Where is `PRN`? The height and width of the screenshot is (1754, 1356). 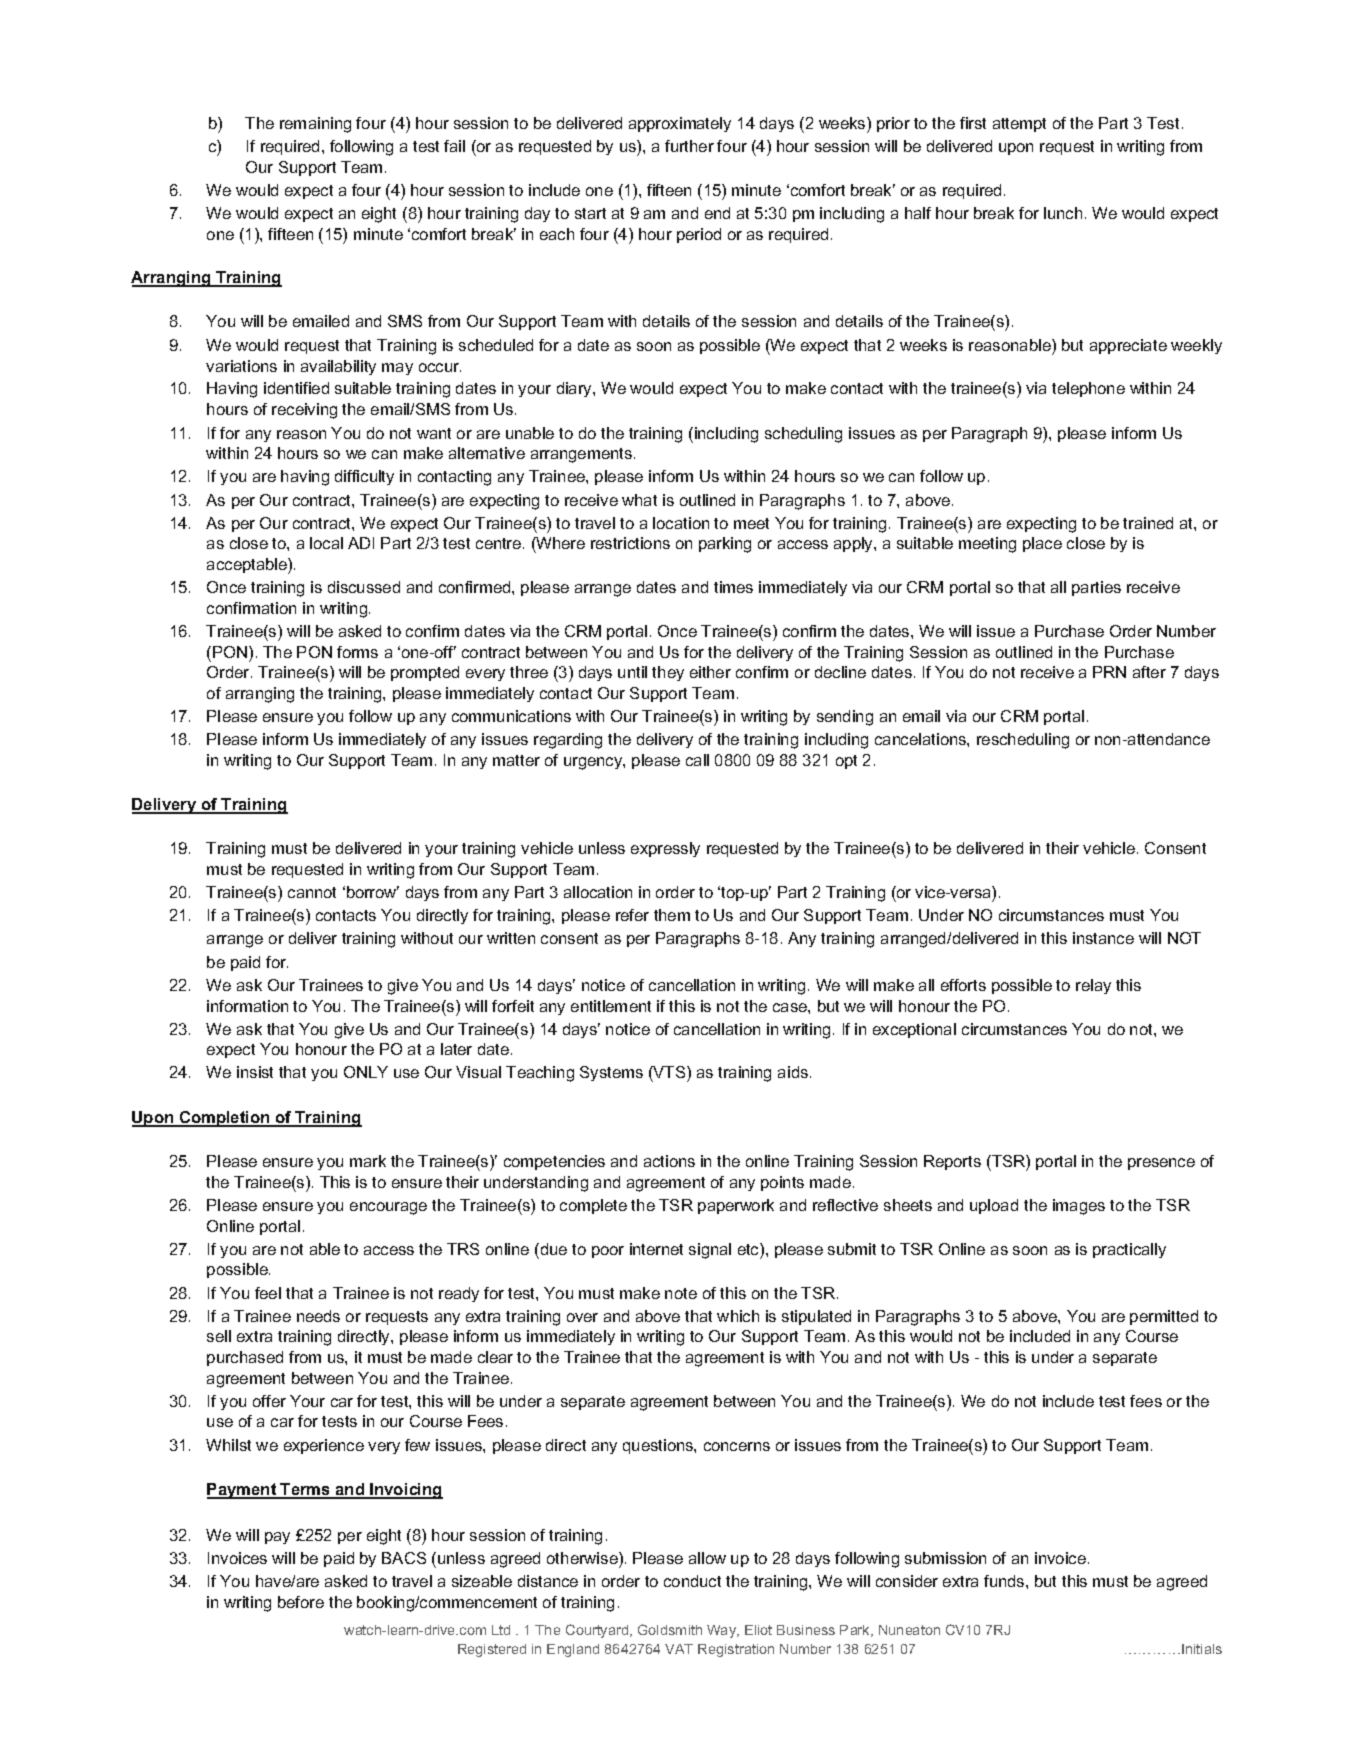 PRN is located at coordinates (1109, 672).
